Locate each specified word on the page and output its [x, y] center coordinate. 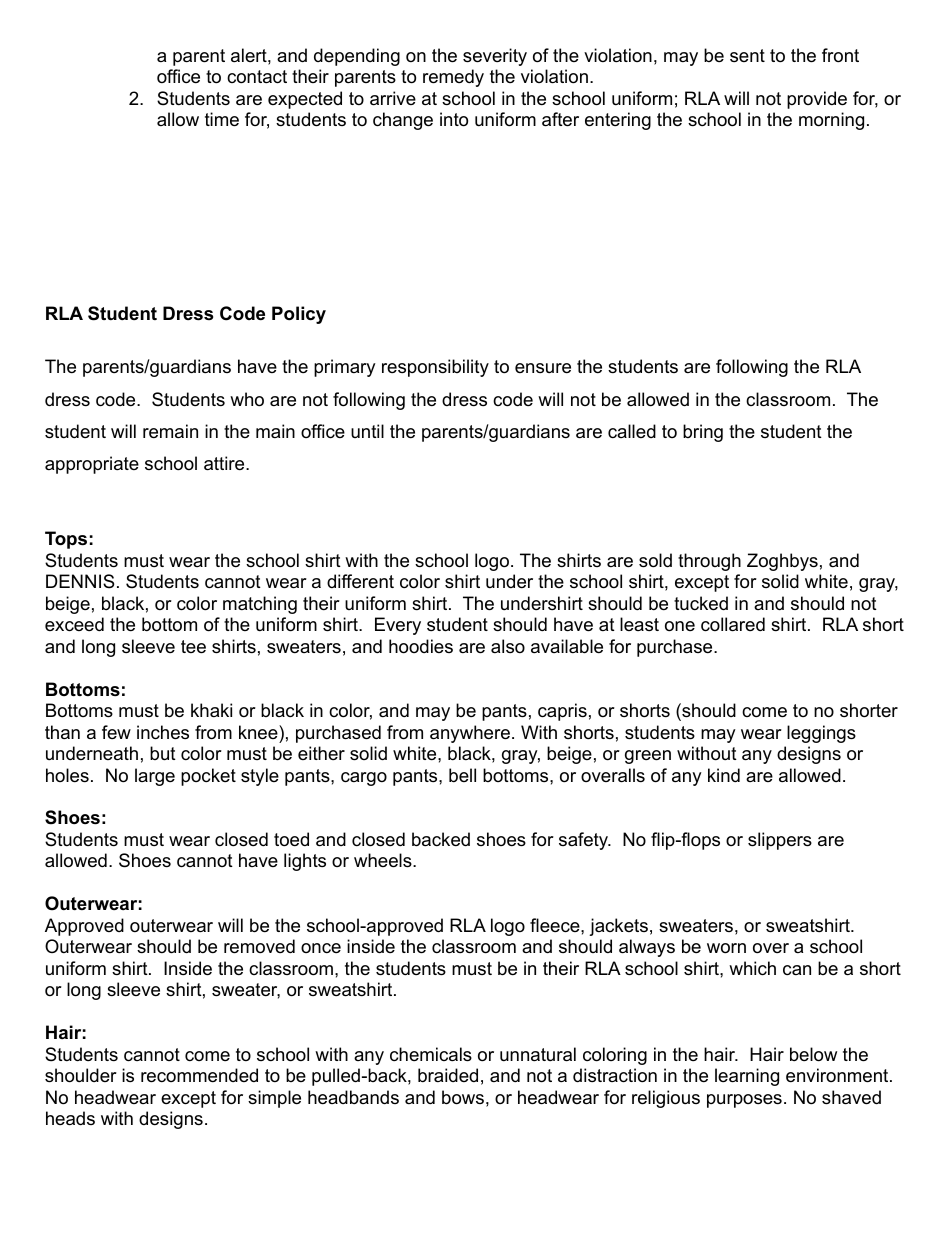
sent [747, 55]
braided [448, 1075]
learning [747, 1077]
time [222, 119]
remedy [453, 78]
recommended [199, 1075]
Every [398, 626]
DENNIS [80, 581]
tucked [701, 603]
